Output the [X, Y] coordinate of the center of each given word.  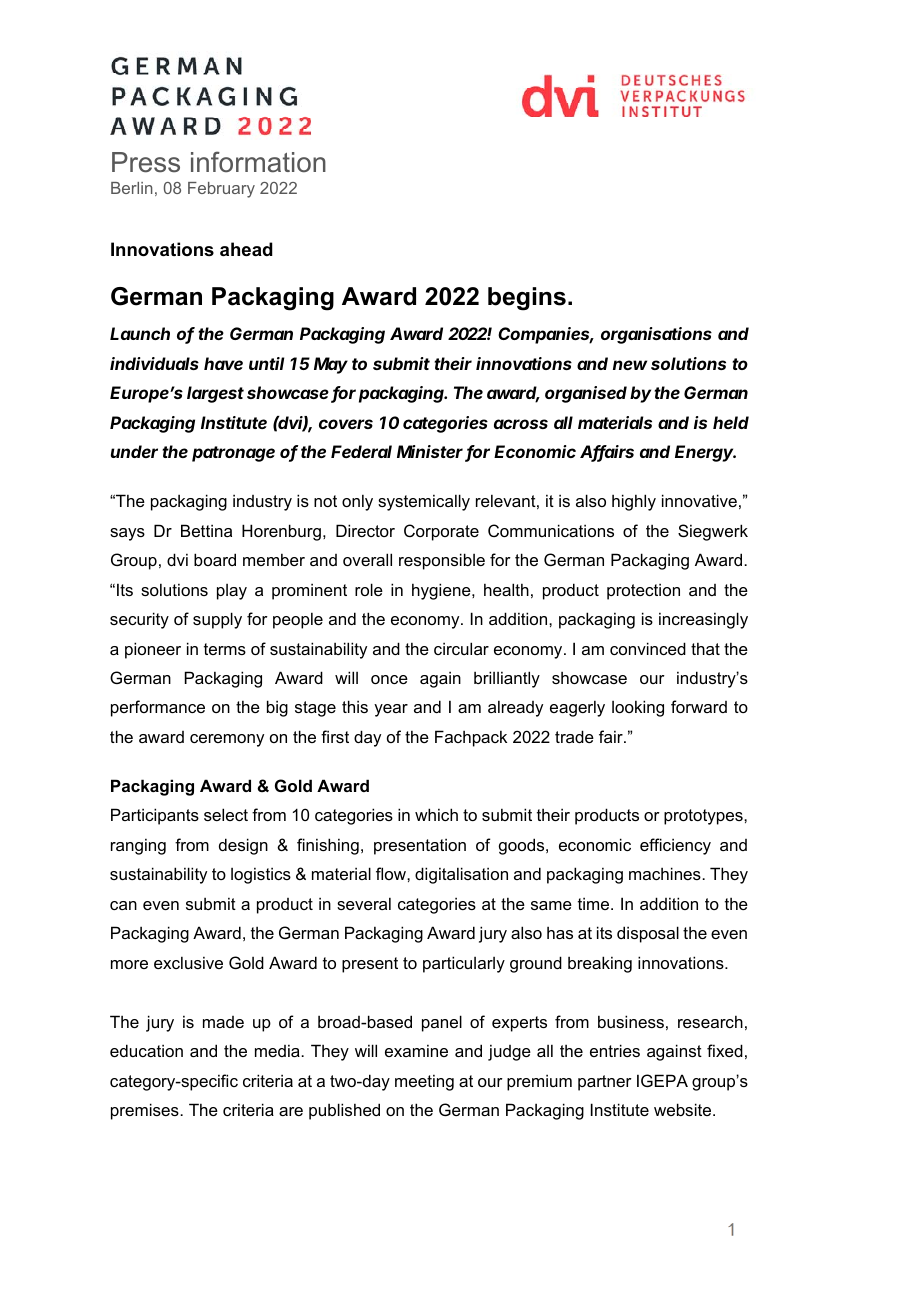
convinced [648, 648]
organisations [656, 335]
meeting [424, 1082]
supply [217, 620]
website [684, 1109]
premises [146, 1111]
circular [461, 648]
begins [527, 299]
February [221, 190]
